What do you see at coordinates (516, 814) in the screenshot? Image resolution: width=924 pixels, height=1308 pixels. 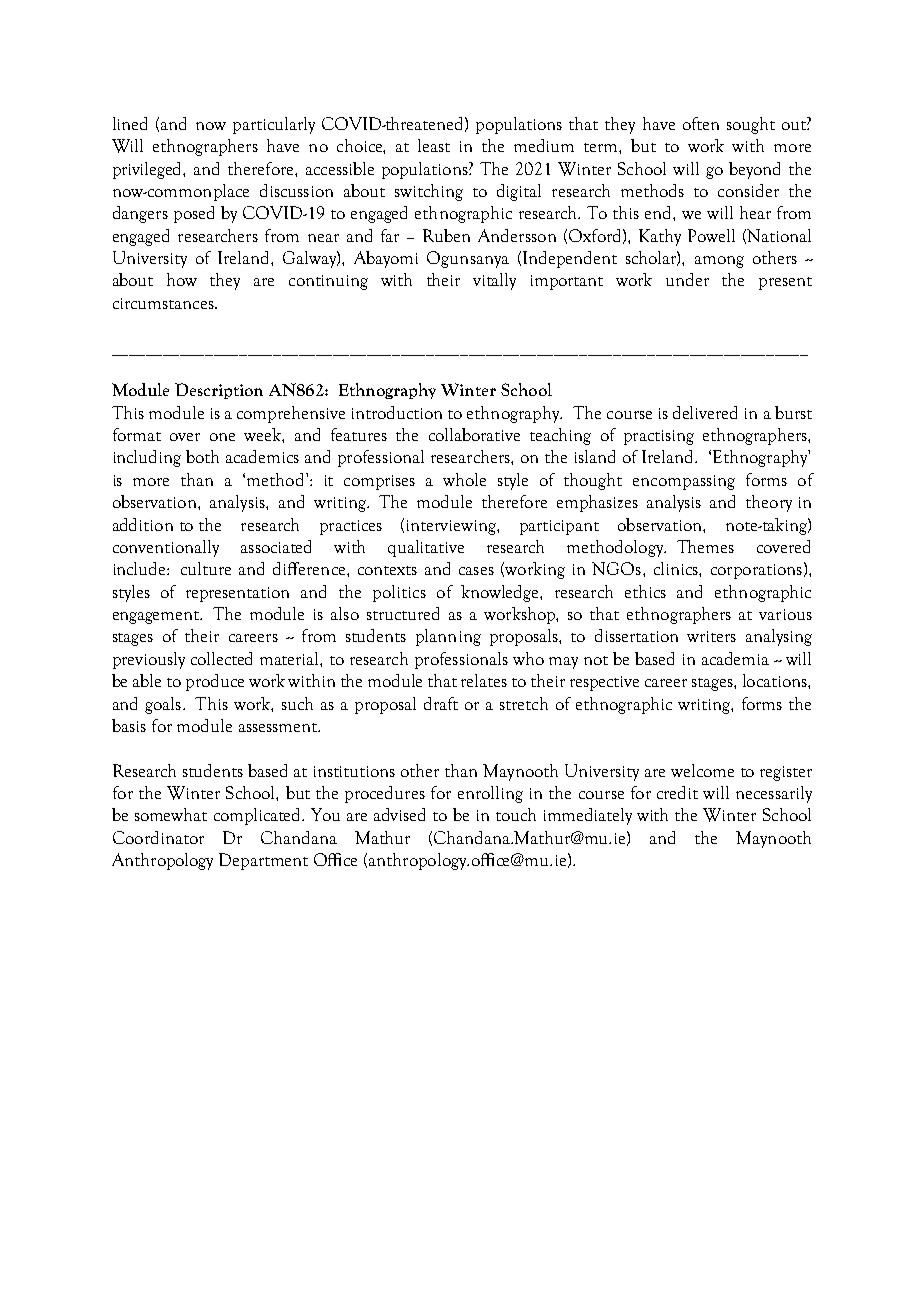 I see `touch` at bounding box center [516, 814].
